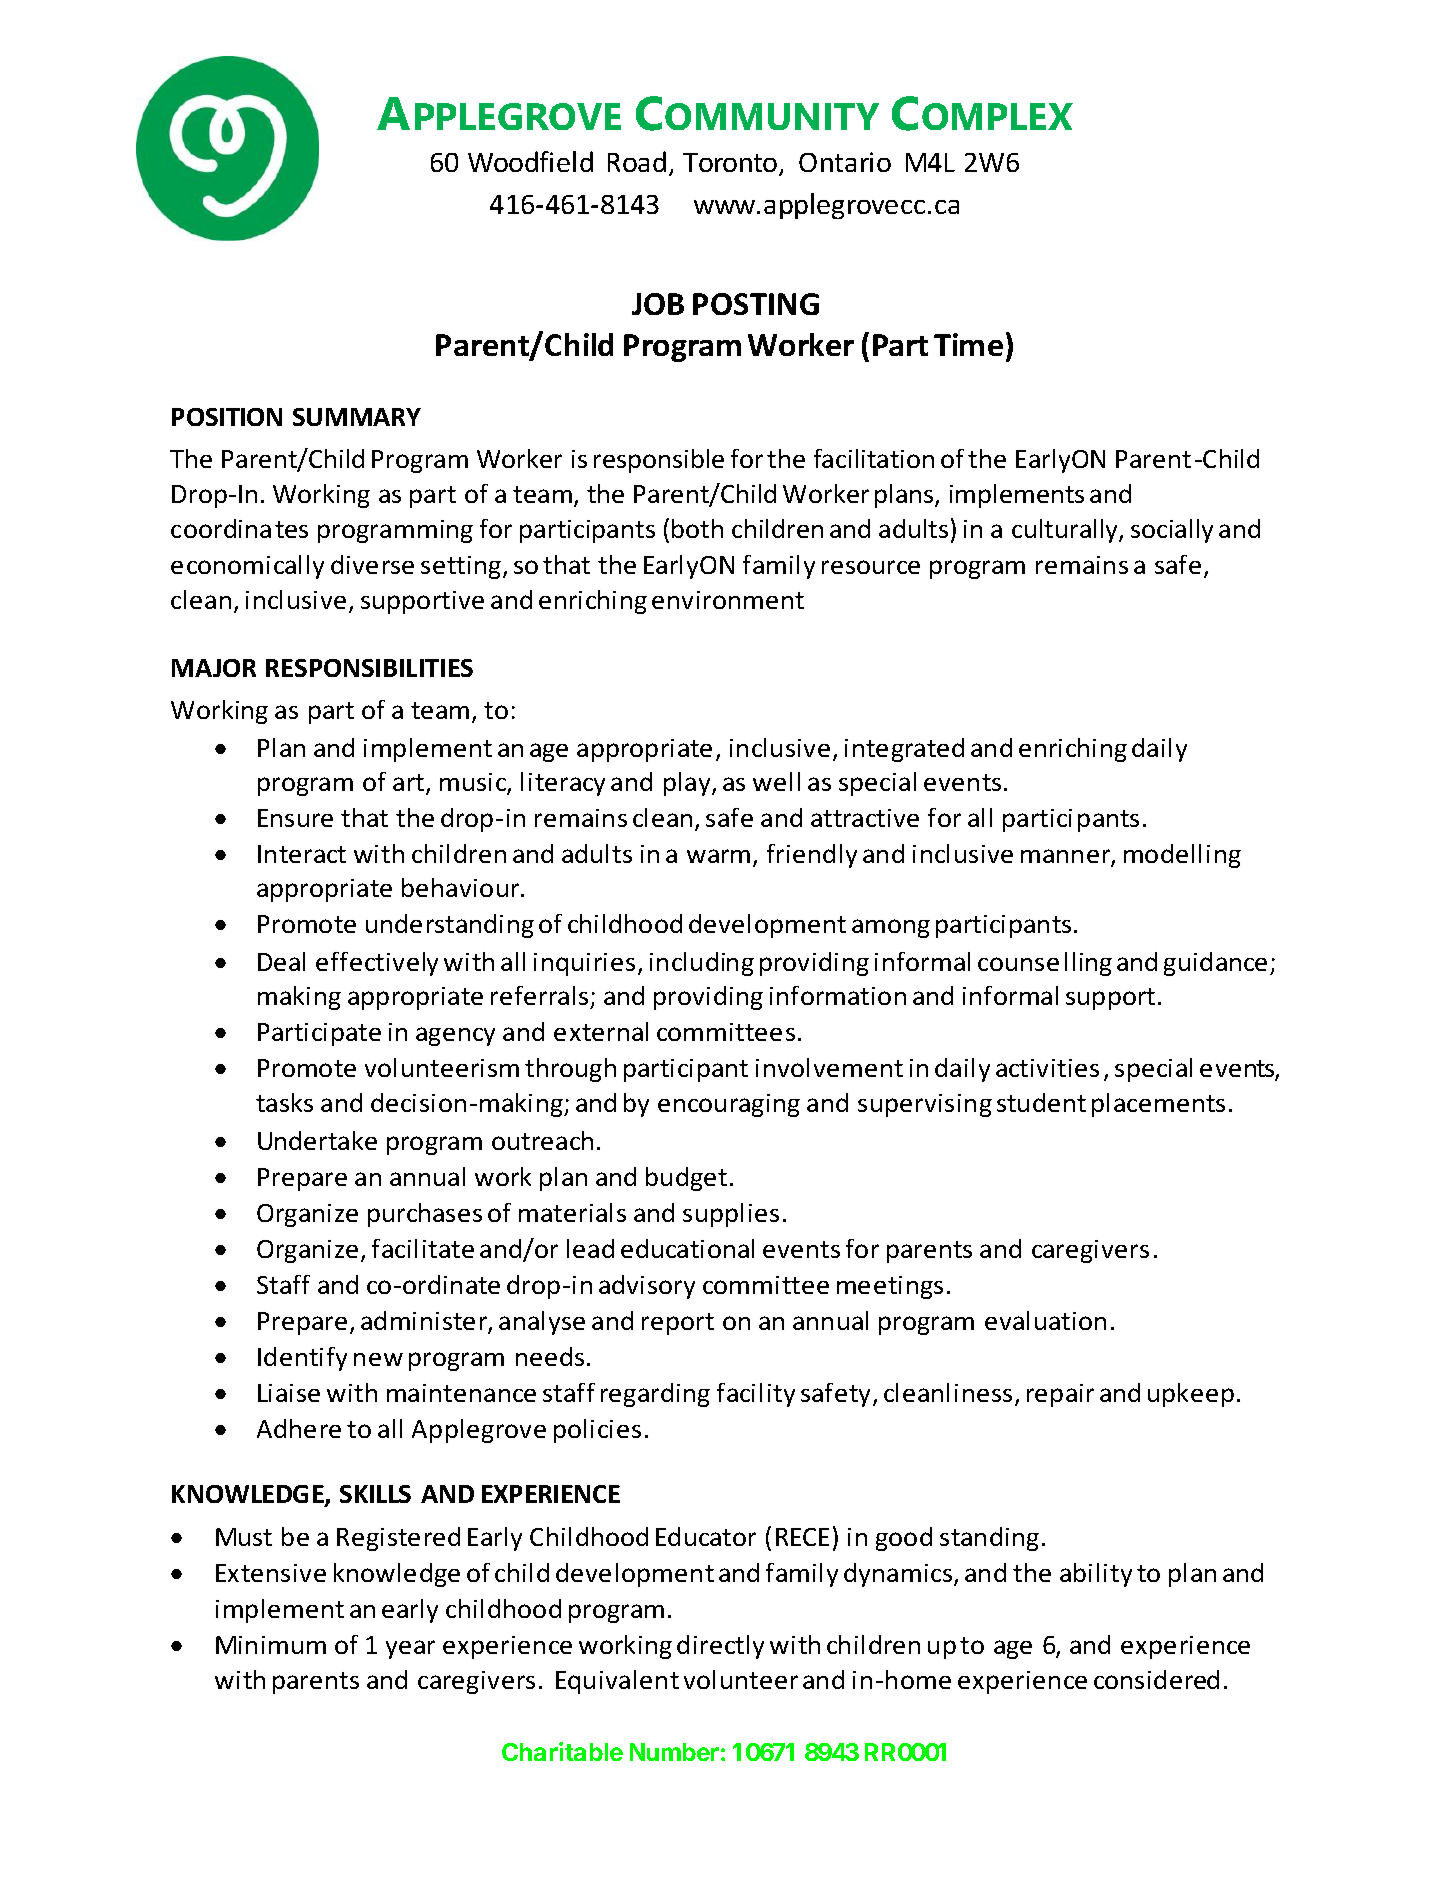 This document has height=1877, width=1451. Describe the element at coordinates (702, 964) in the document. I see `including` at that location.
